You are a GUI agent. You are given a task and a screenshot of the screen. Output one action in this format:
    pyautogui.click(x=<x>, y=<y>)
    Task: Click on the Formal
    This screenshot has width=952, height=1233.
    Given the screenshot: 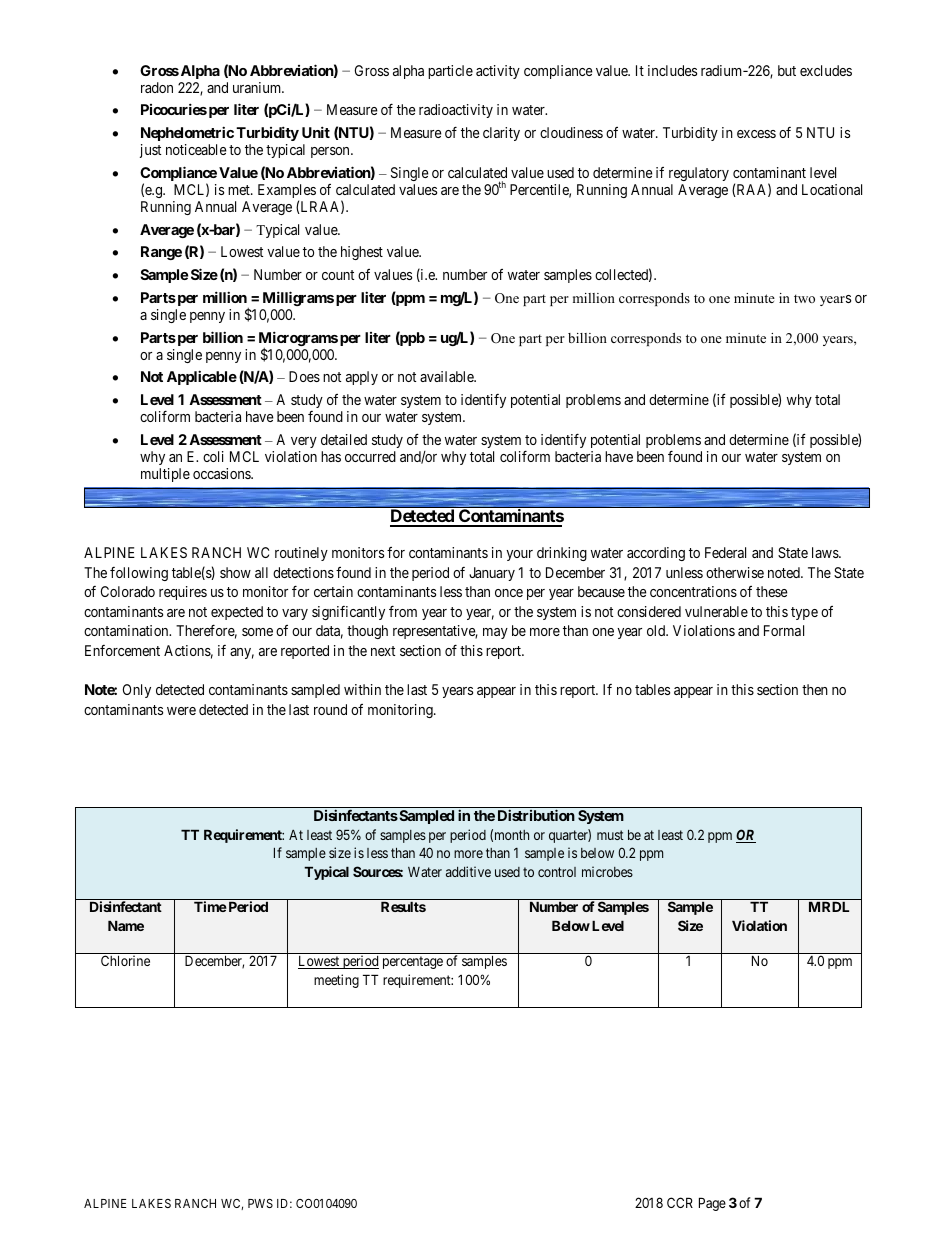 What is the action you would take?
    pyautogui.click(x=784, y=630)
